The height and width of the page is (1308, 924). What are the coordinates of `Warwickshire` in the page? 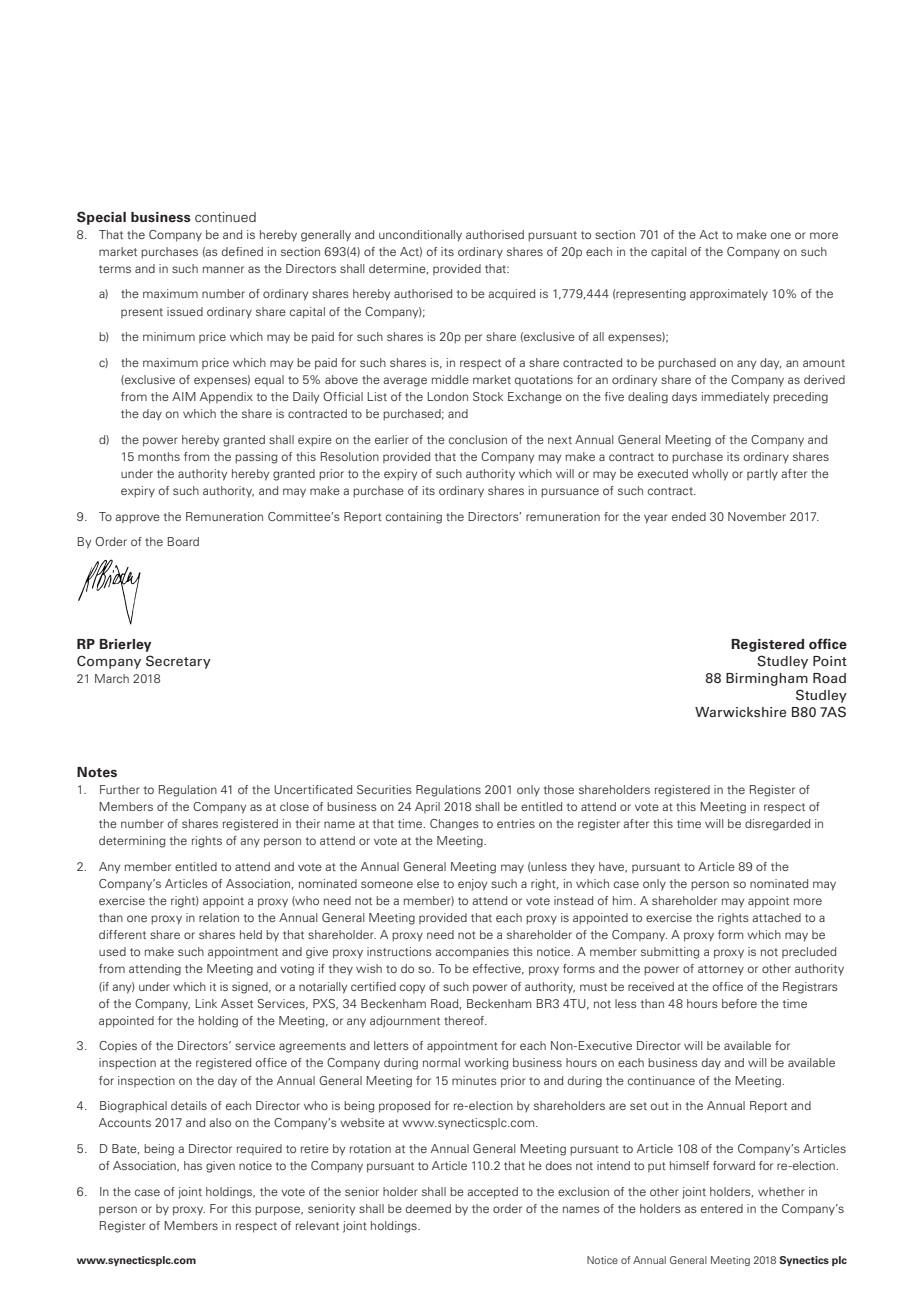 It's located at (740, 712).
